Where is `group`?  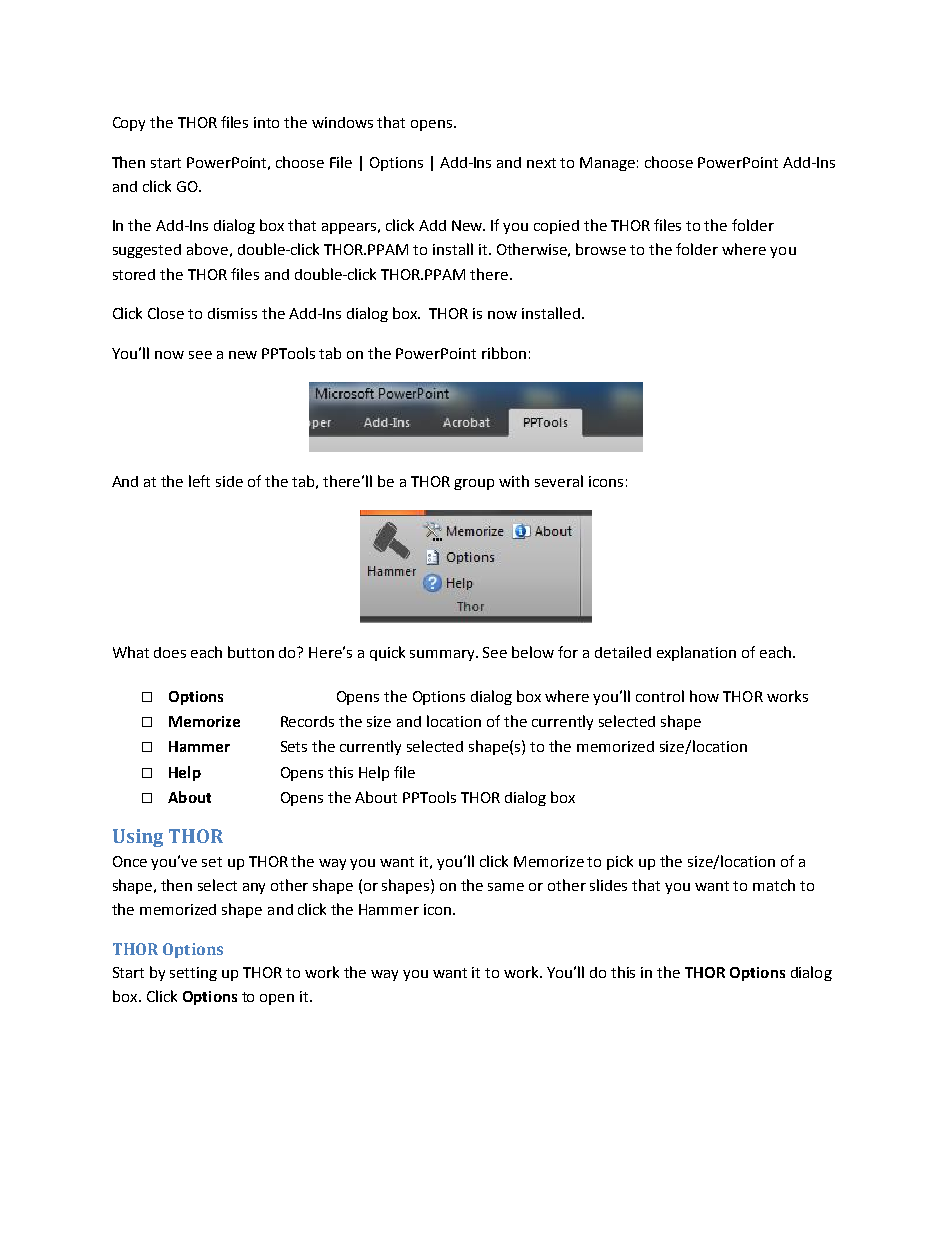
group is located at coordinates (474, 484).
